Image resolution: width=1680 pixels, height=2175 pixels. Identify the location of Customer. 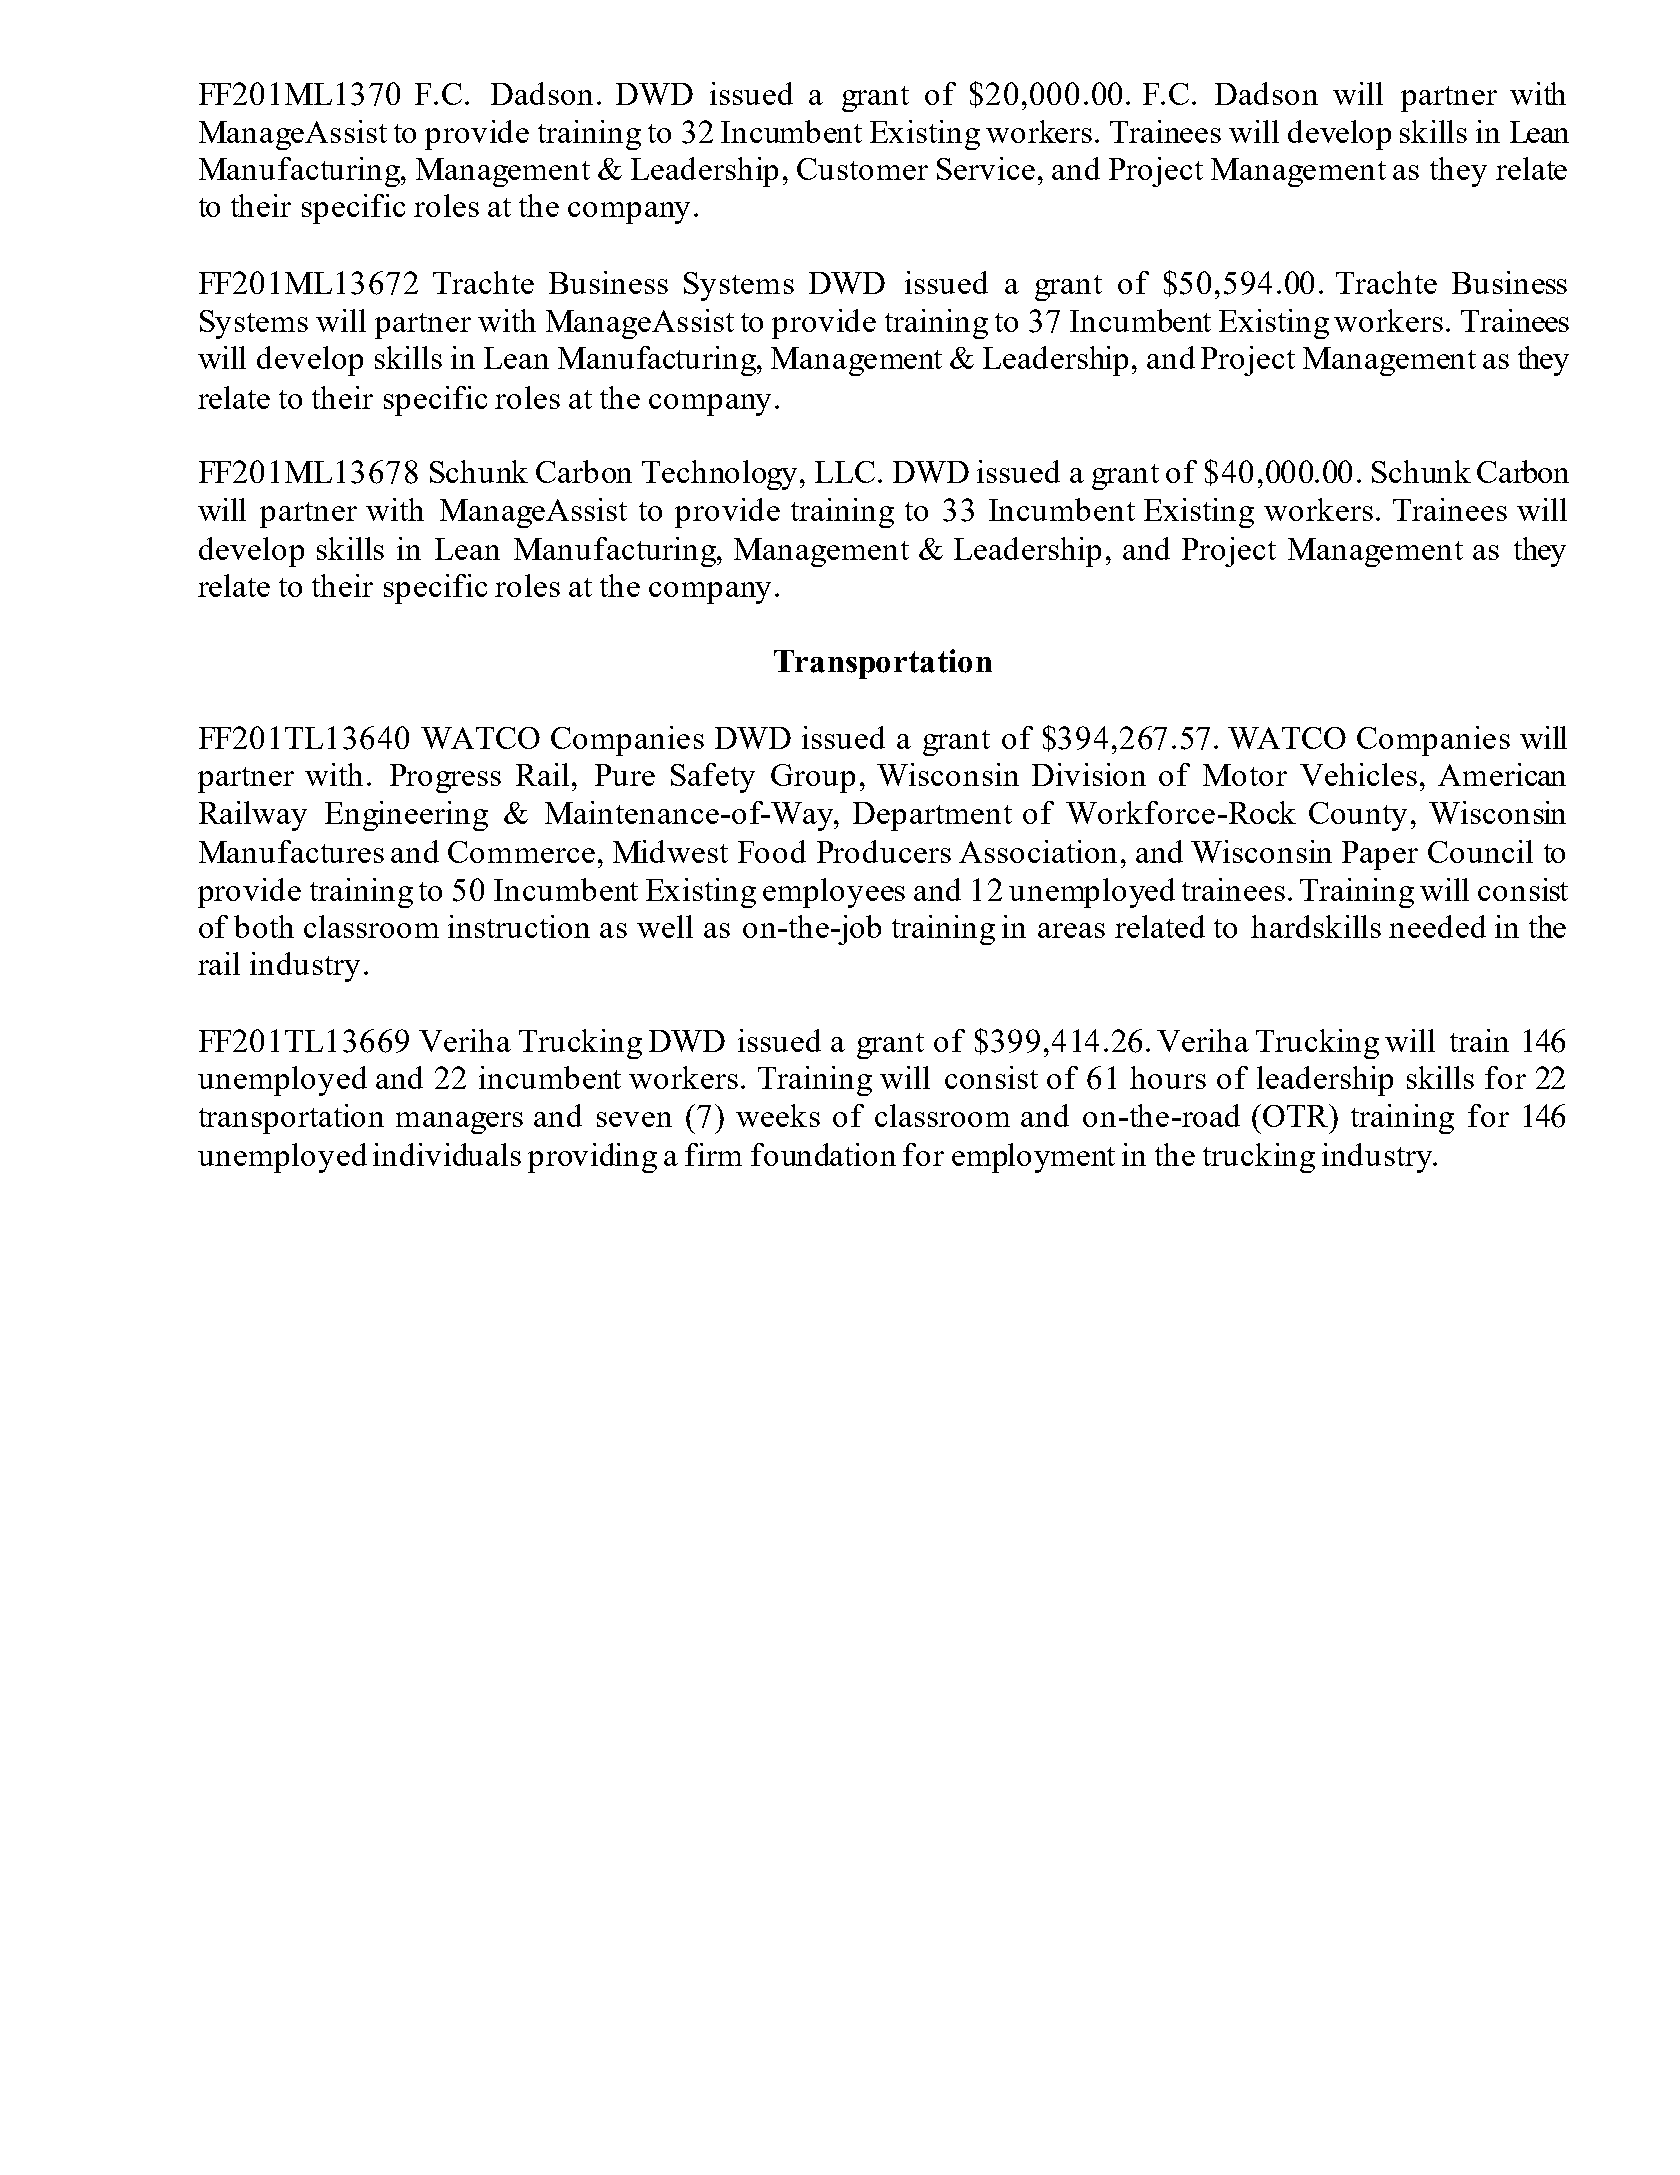
(862, 169).
